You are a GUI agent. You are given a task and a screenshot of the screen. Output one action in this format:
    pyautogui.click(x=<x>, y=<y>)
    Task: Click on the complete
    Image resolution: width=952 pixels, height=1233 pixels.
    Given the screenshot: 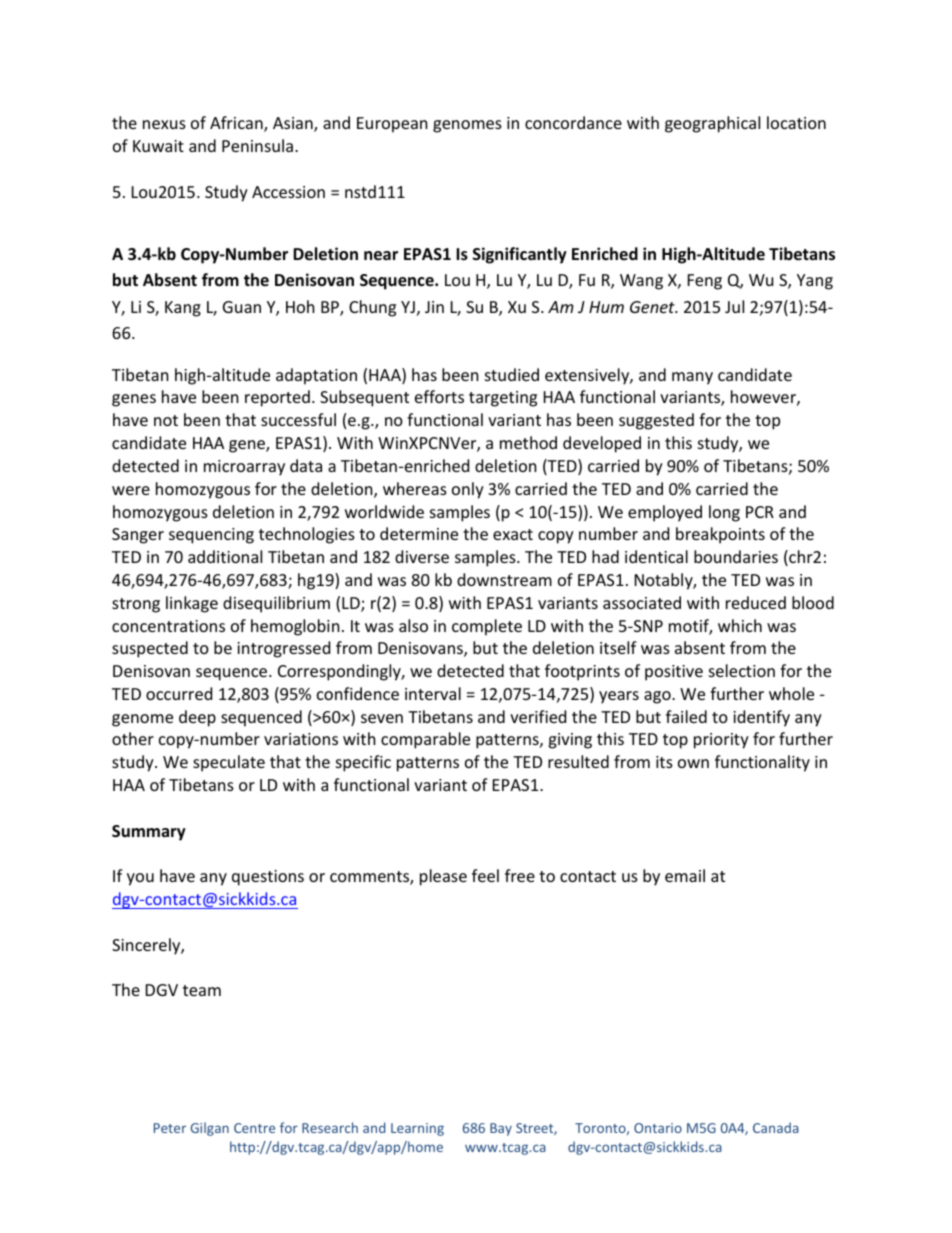 What is the action you would take?
    pyautogui.click(x=487, y=627)
